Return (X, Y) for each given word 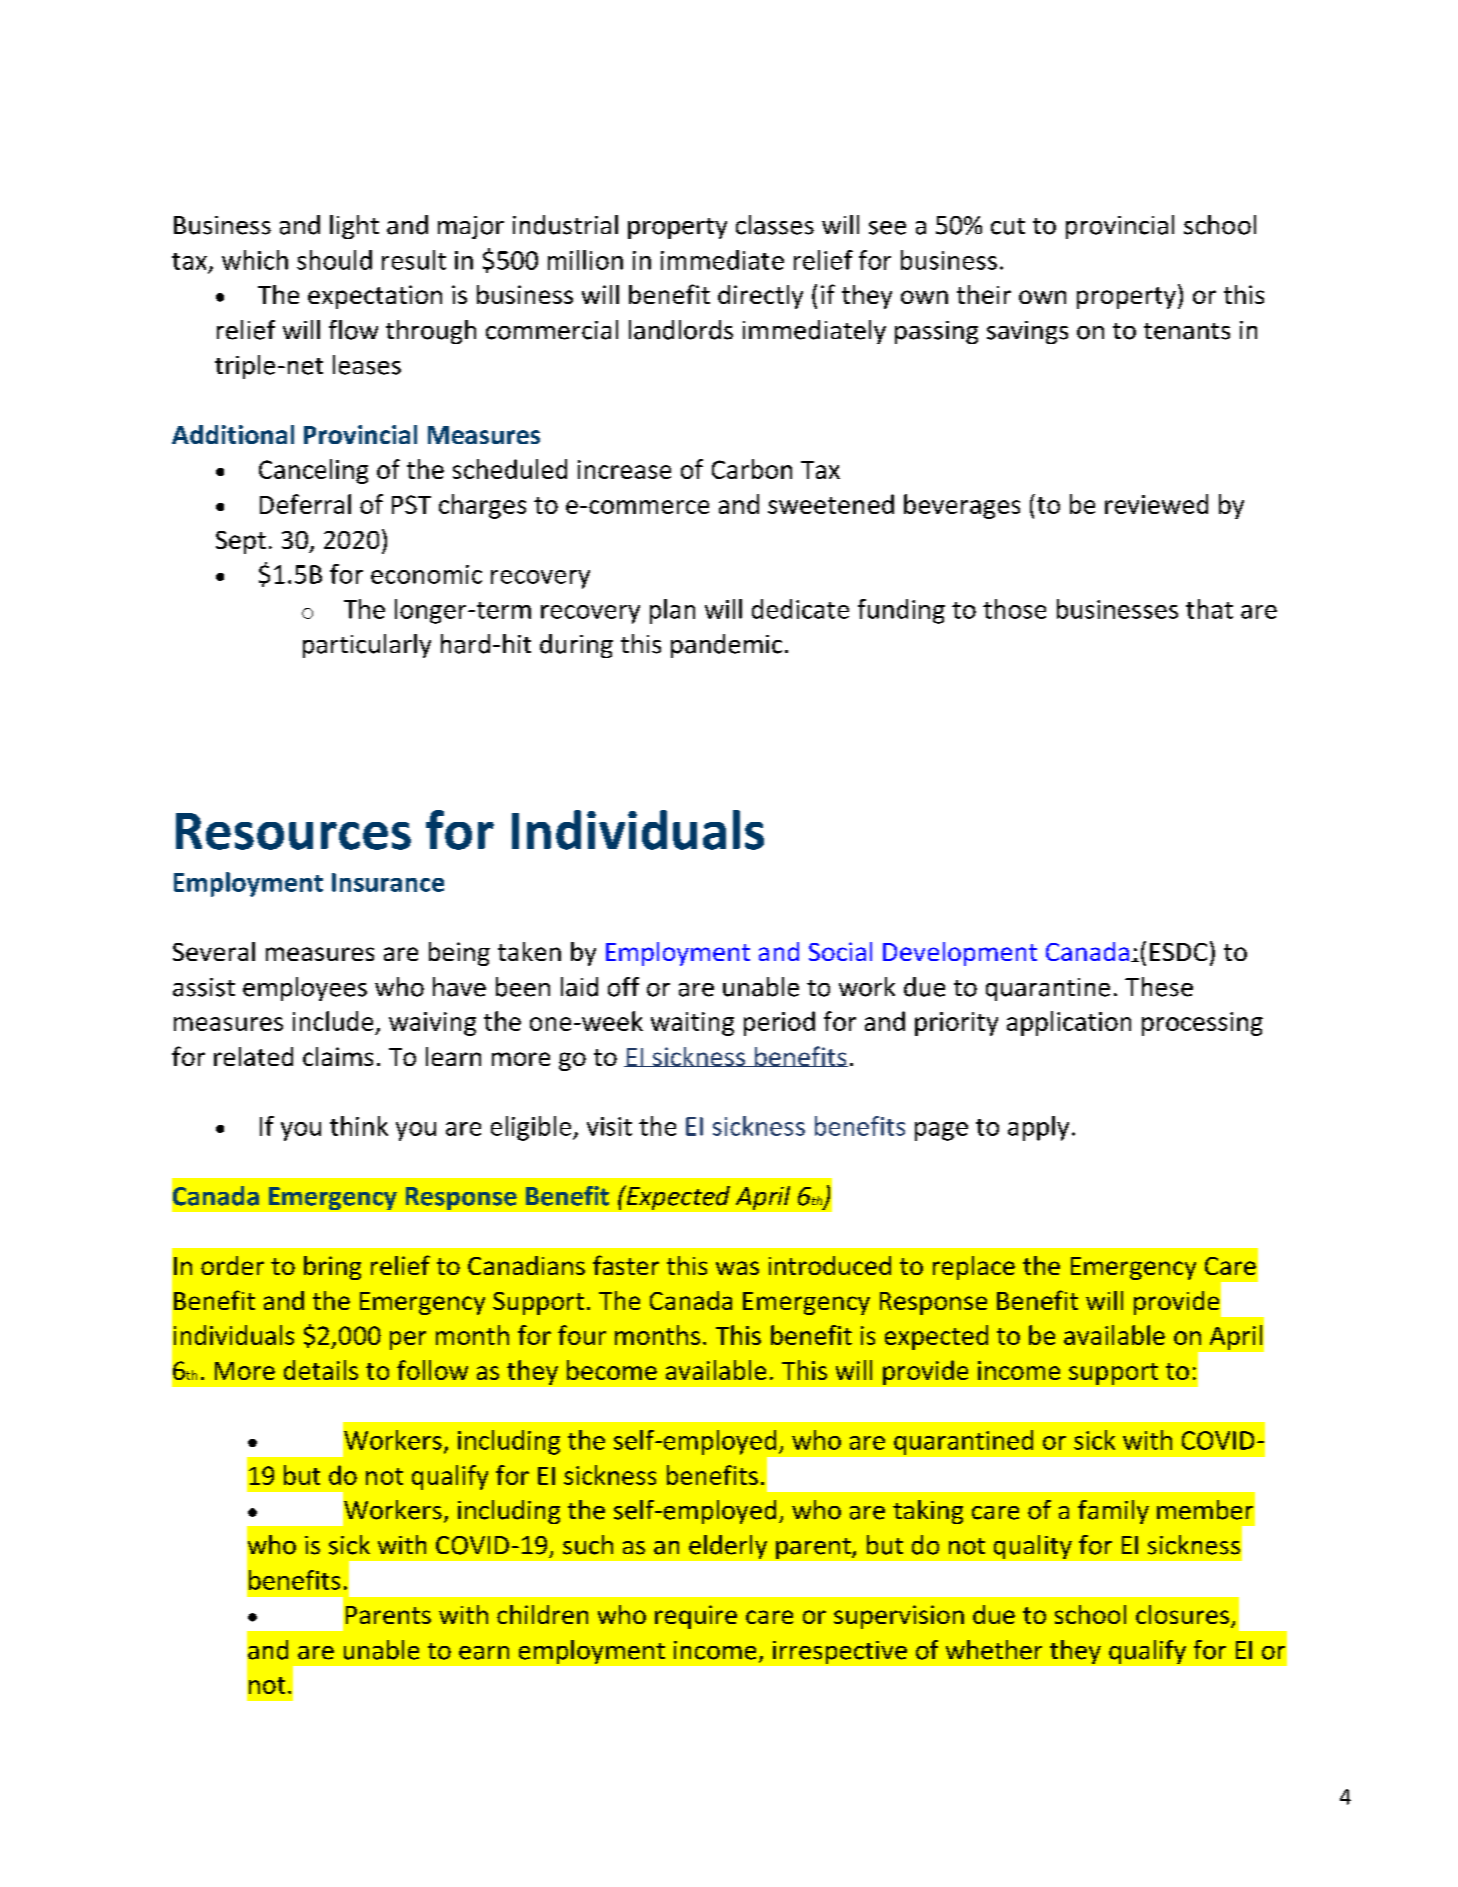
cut (1008, 226)
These (1159, 987)
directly (760, 297)
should (334, 260)
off (623, 987)
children (542, 1614)
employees (305, 989)
